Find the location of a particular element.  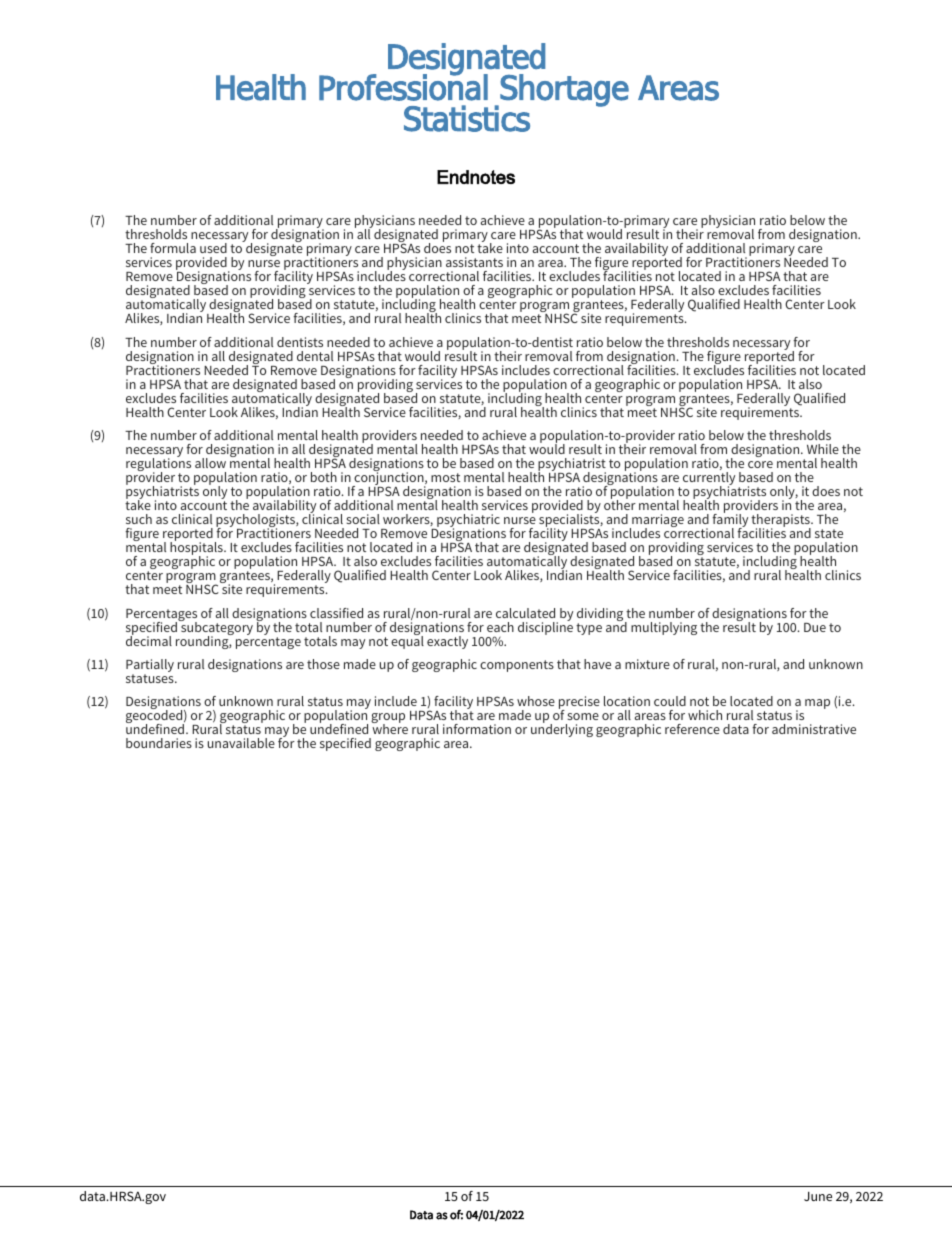

dental is located at coordinates (315, 356).
